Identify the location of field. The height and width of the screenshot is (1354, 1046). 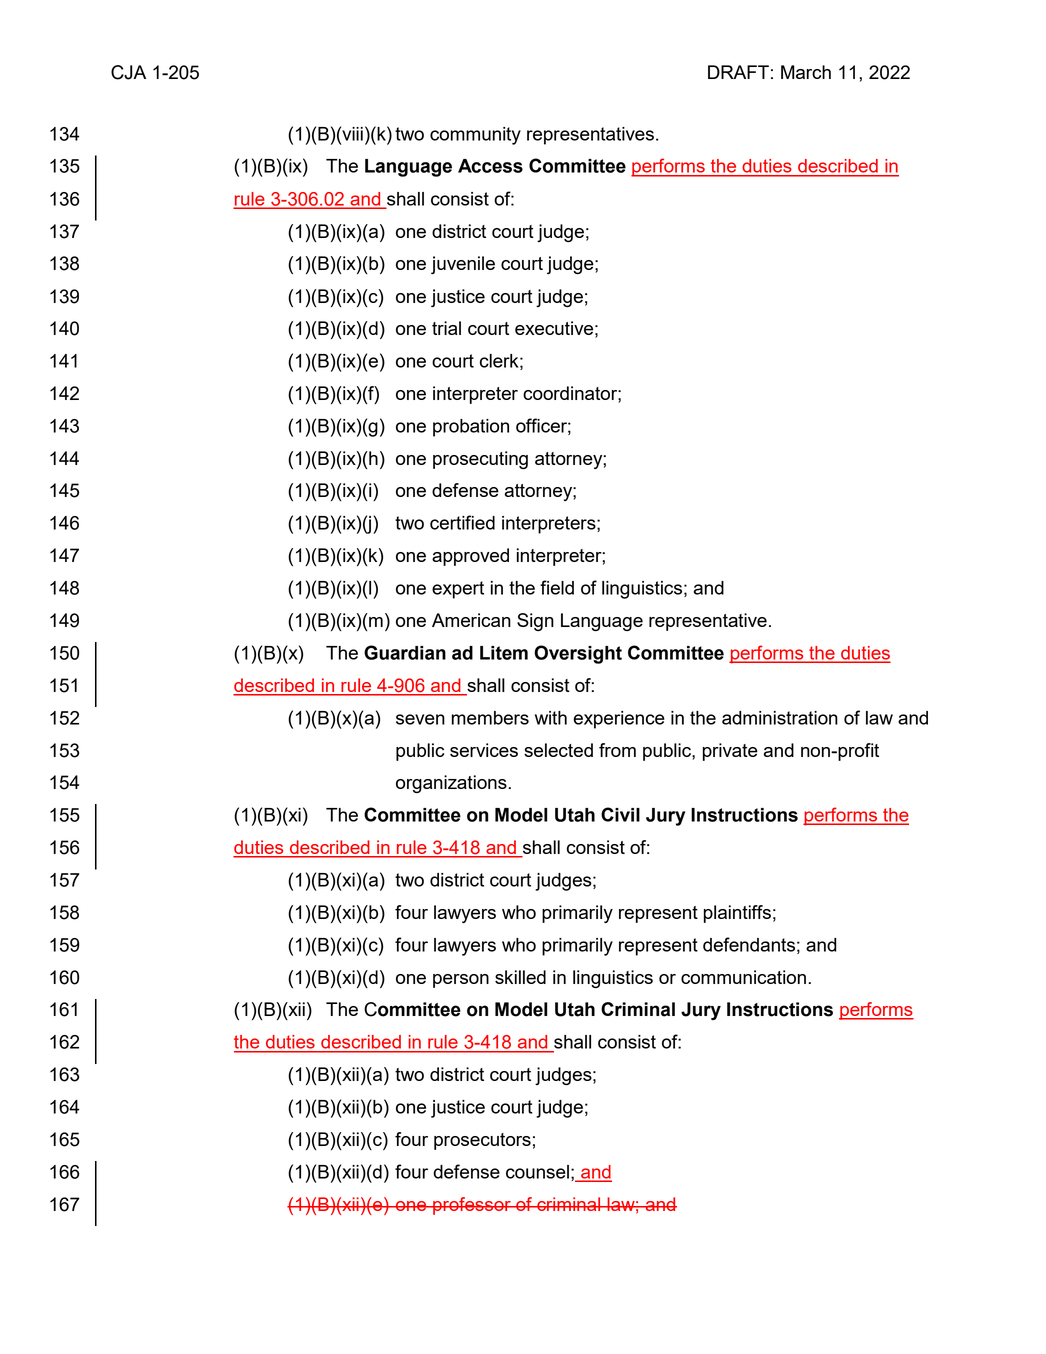
(557, 587).
